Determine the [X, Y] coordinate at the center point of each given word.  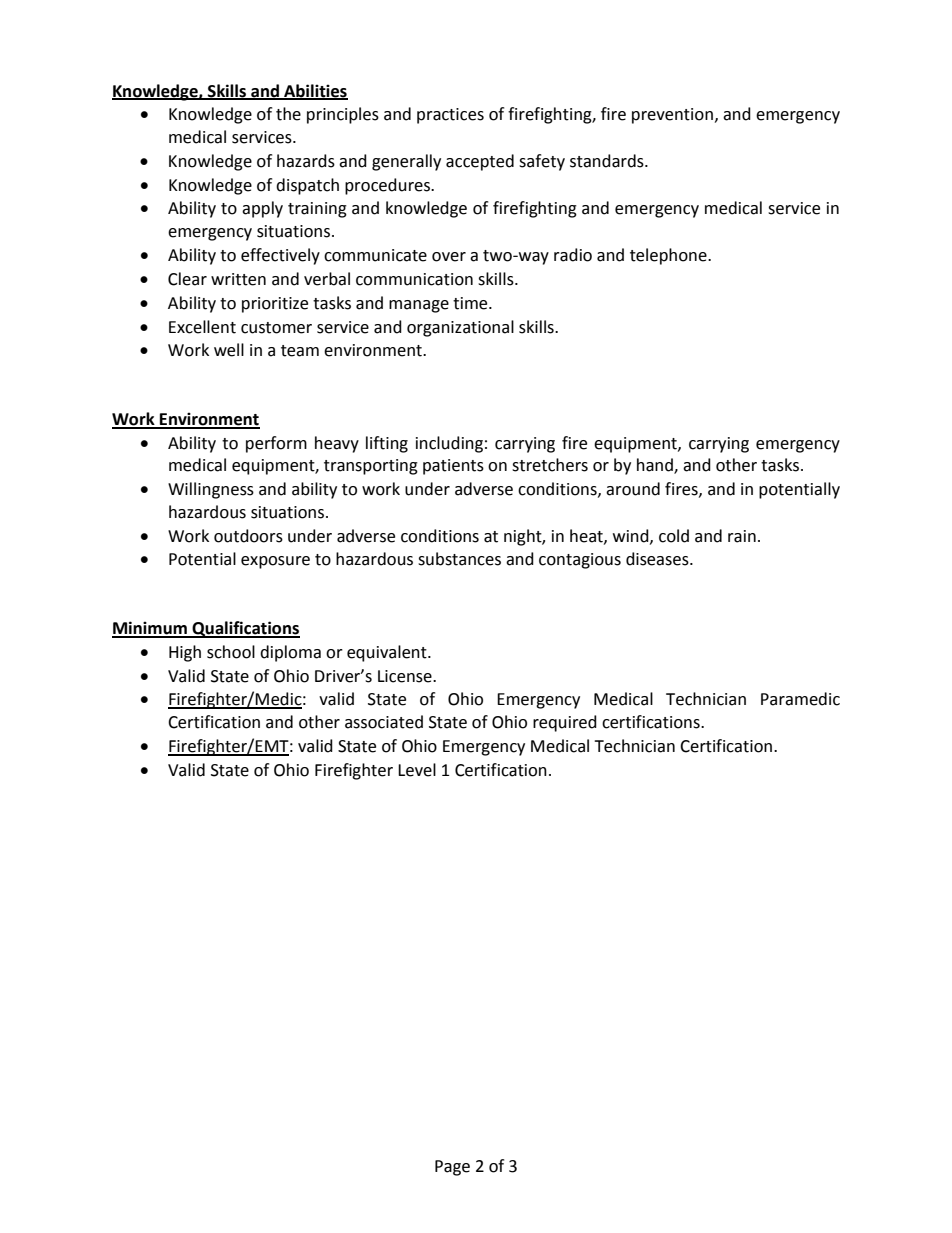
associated [384, 722]
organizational [460, 328]
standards [608, 161]
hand [656, 466]
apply [262, 209]
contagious [580, 561]
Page [452, 1168]
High [185, 653]
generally [406, 162]
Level [417, 770]
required [565, 723]
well [229, 350]
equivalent [388, 653]
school [231, 652]
